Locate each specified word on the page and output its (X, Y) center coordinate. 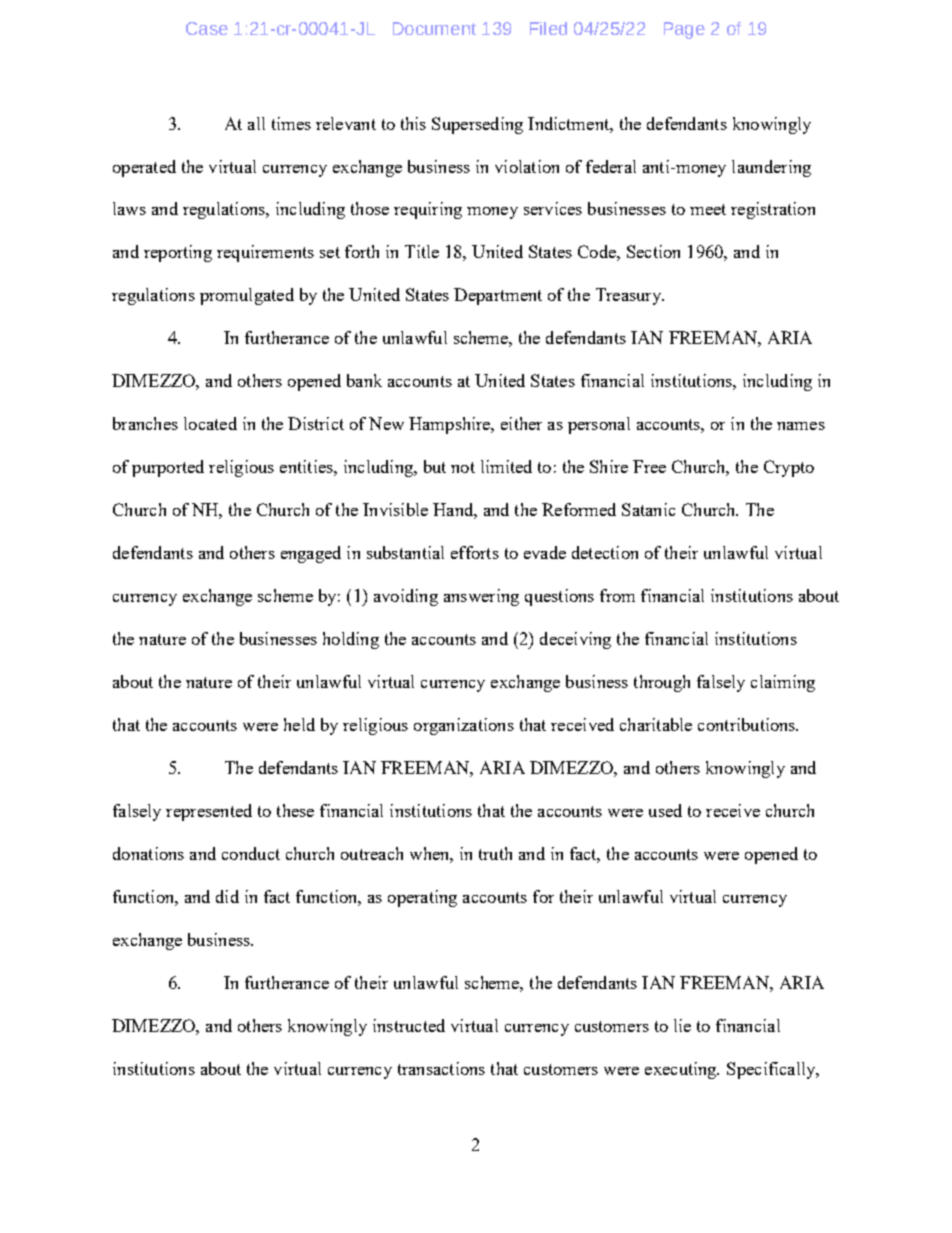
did (227, 896)
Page (684, 30)
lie (682, 1025)
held (299, 724)
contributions (748, 724)
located (210, 423)
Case (207, 28)
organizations (464, 726)
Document (434, 28)
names (801, 426)
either (521, 423)
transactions (441, 1068)
